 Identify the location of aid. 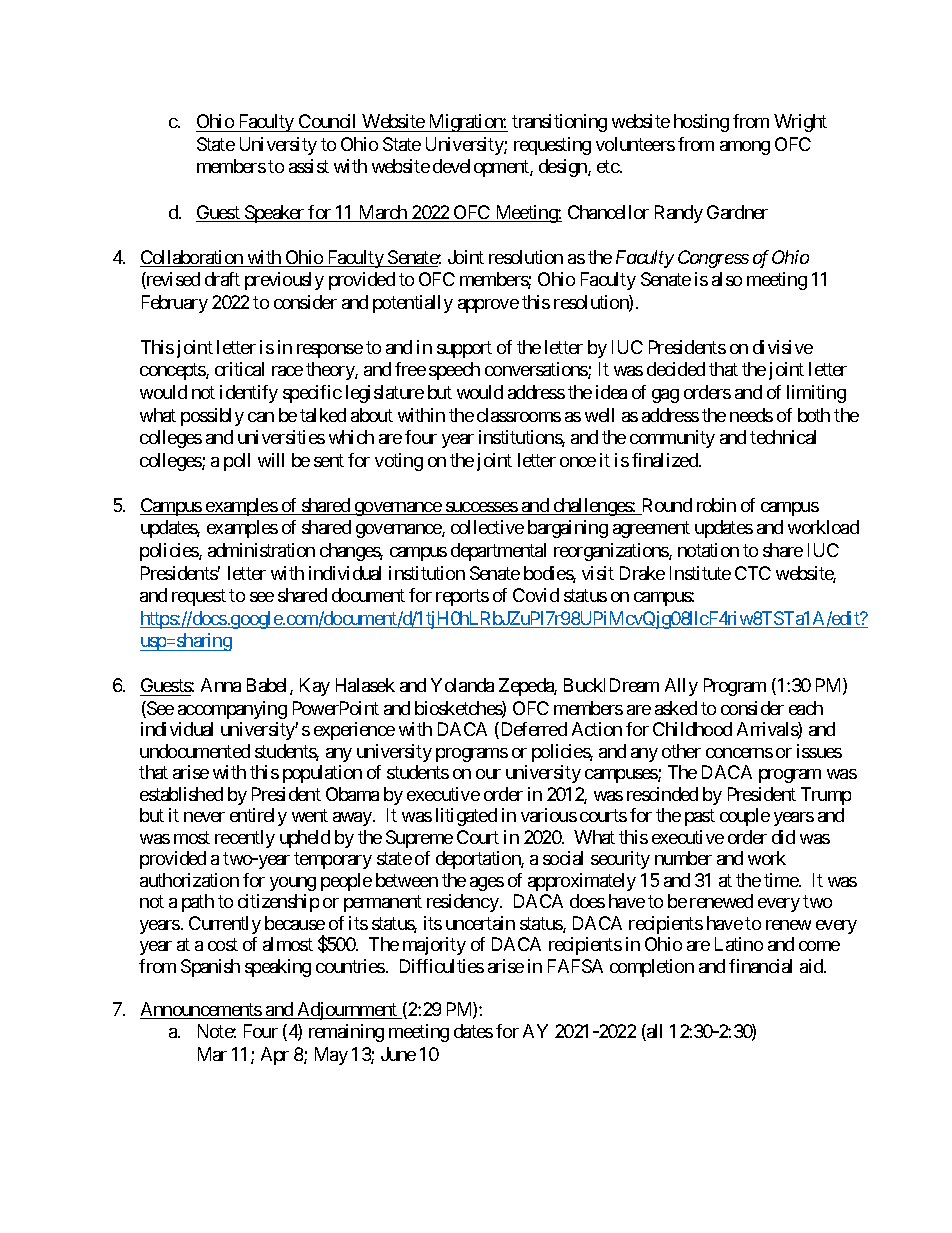
(812, 966).
